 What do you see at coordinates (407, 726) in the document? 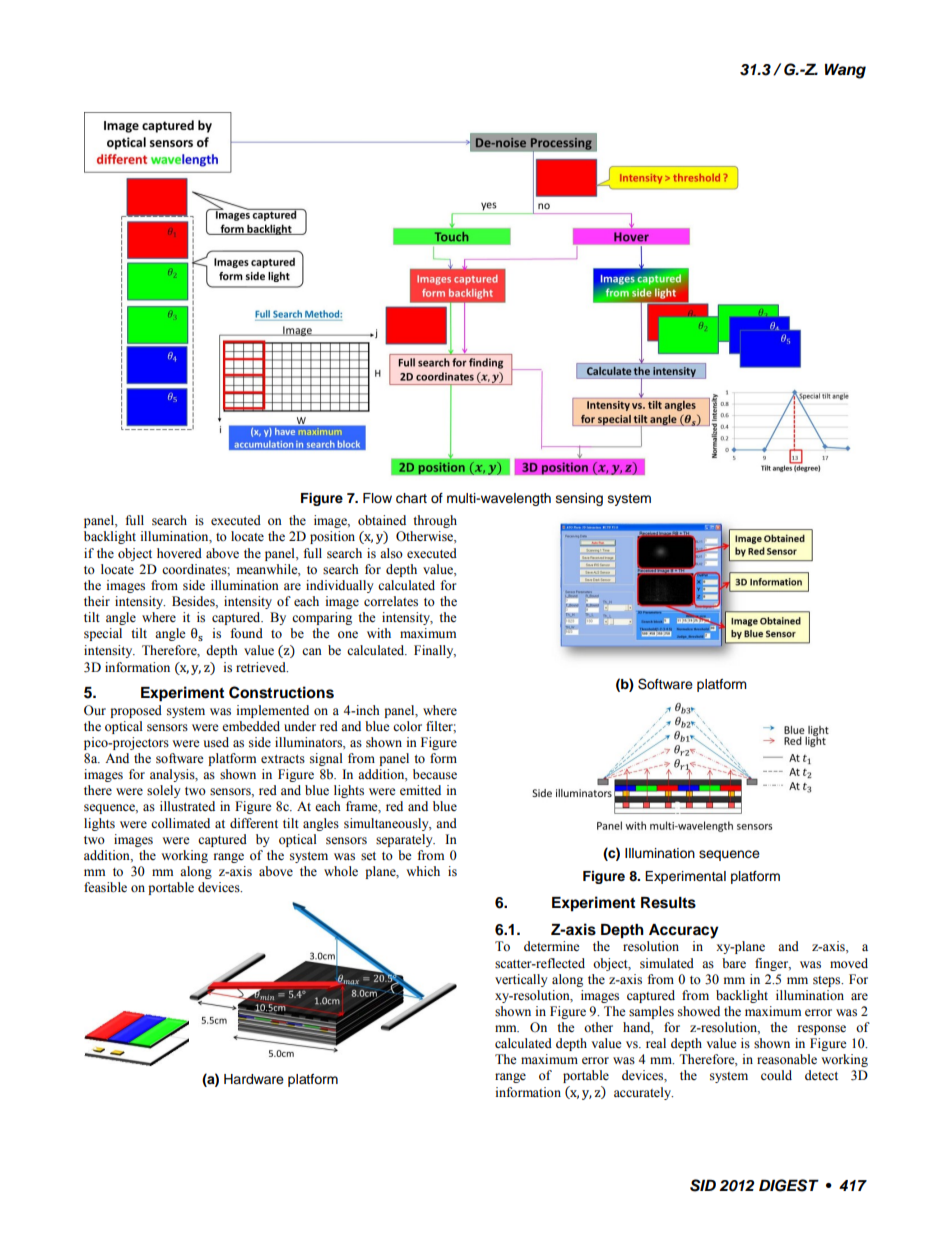
I see `color` at bounding box center [407, 726].
